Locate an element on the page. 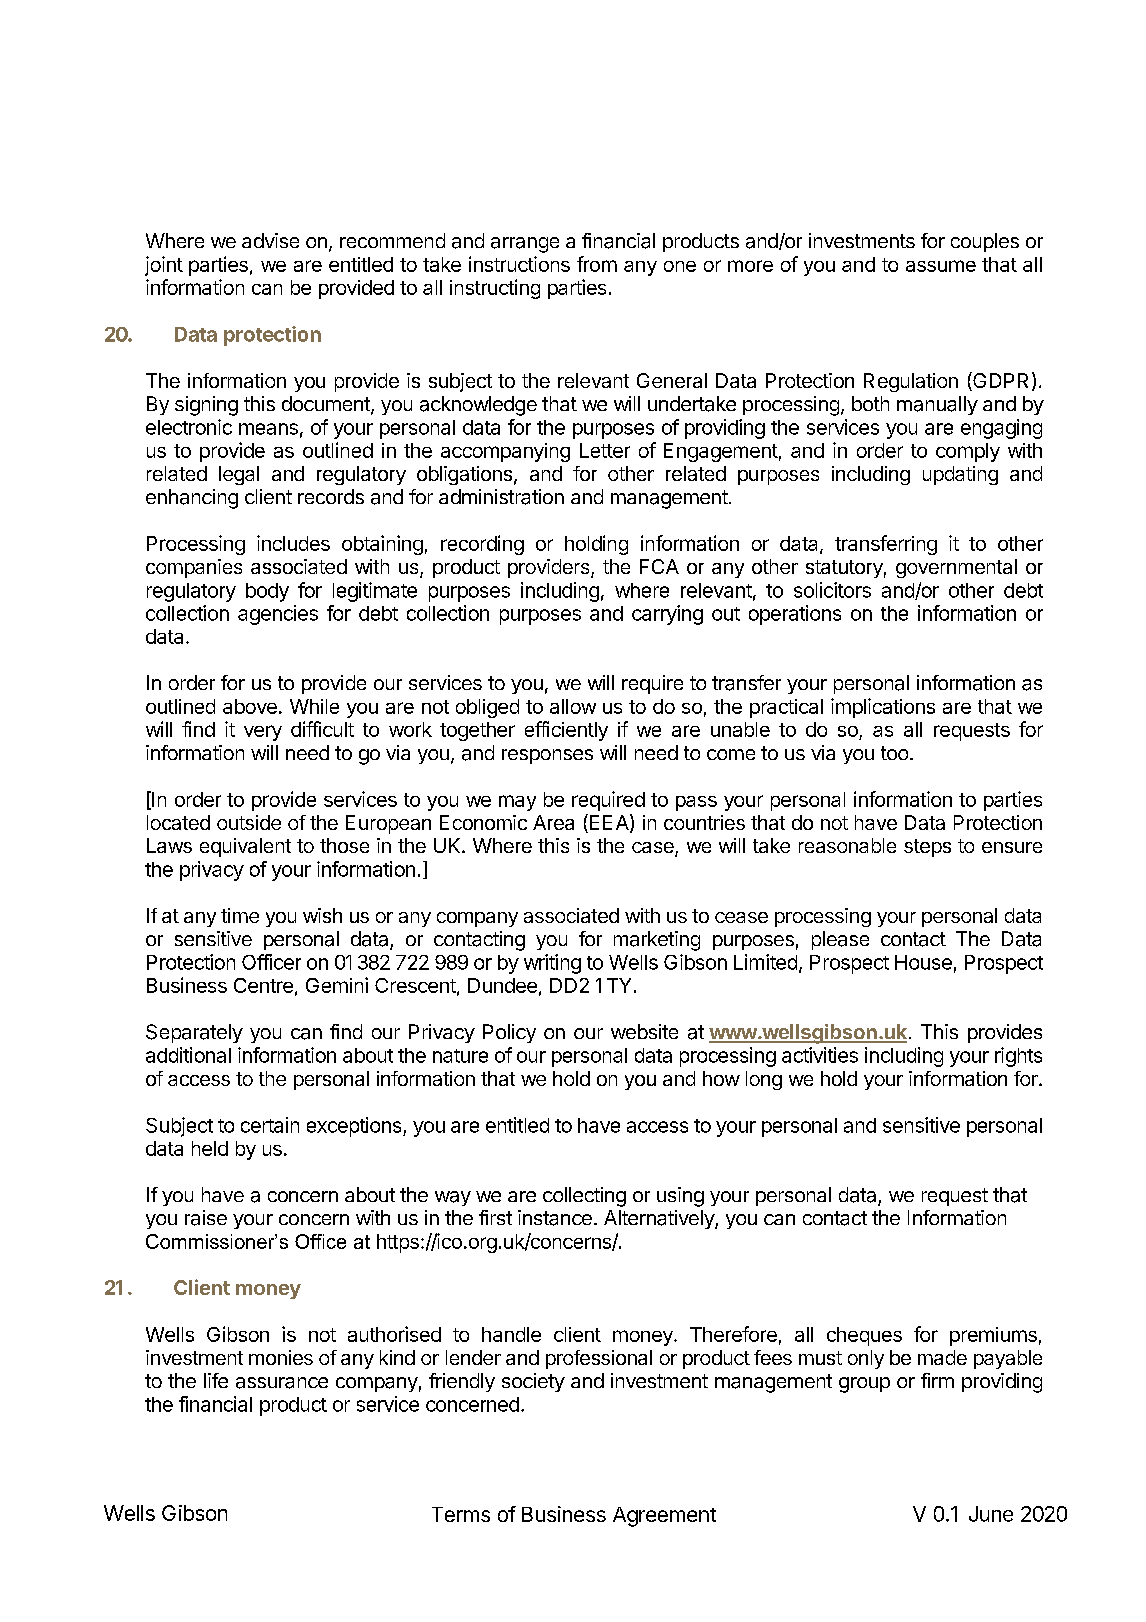 The image size is (1146, 1622). advise is located at coordinates (270, 240).
